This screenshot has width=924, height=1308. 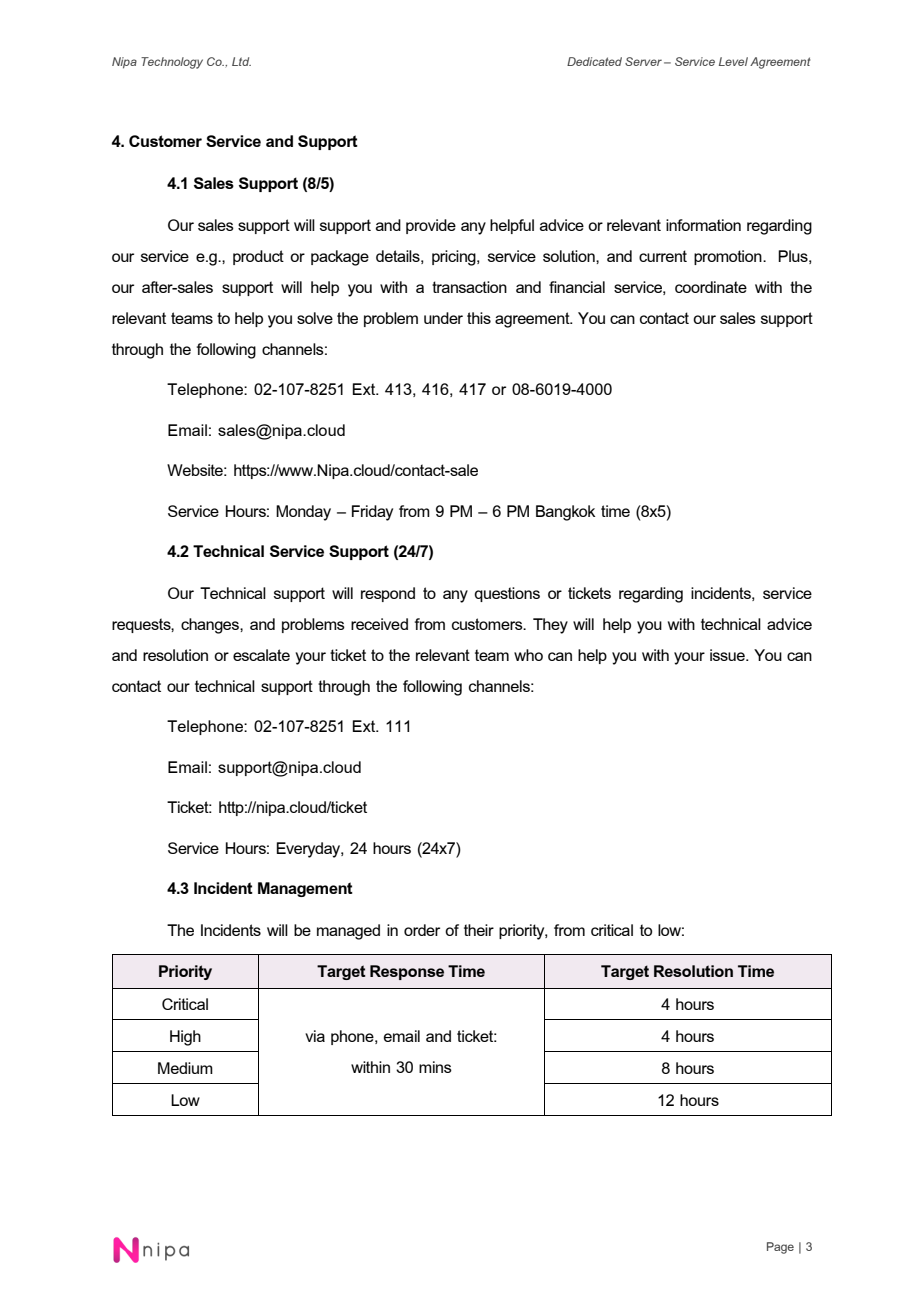 What do you see at coordinates (261, 655) in the screenshot?
I see `escalate` at bounding box center [261, 655].
